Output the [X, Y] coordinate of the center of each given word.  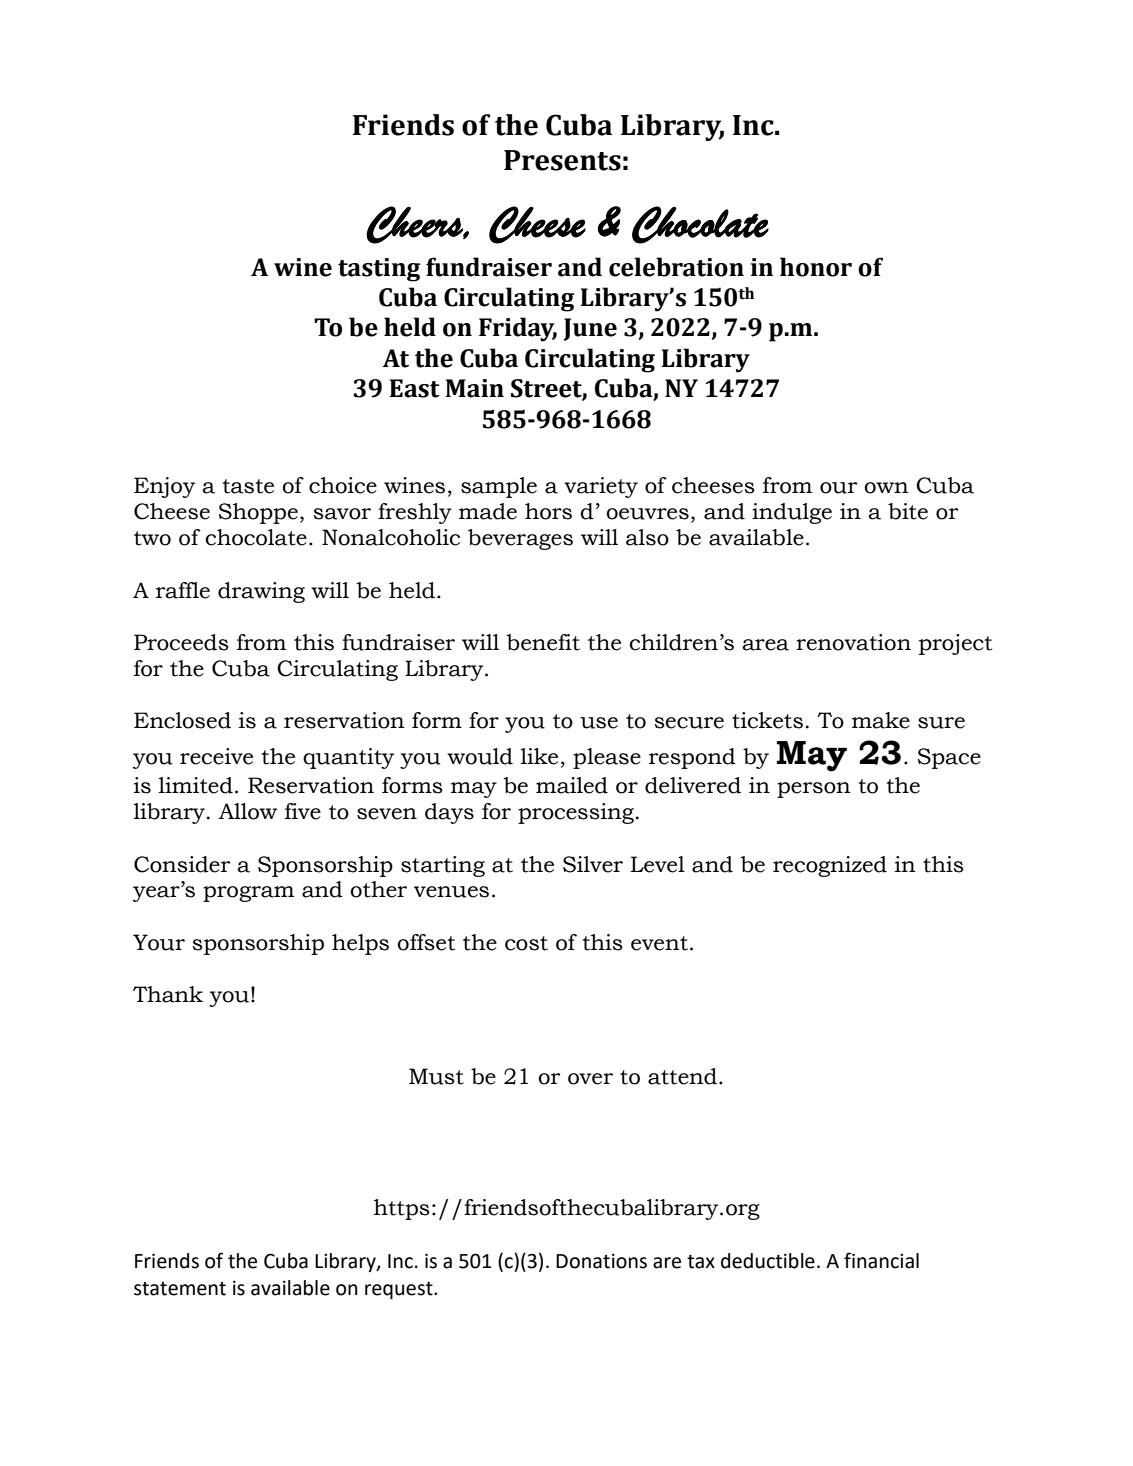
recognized [830, 866]
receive [216, 756]
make [881, 720]
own [886, 488]
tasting [379, 270]
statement [180, 1289]
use [599, 723]
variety [601, 487]
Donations [601, 1261]
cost [526, 943]
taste [248, 486]
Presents [562, 160]
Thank [168, 994]
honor [816, 267]
